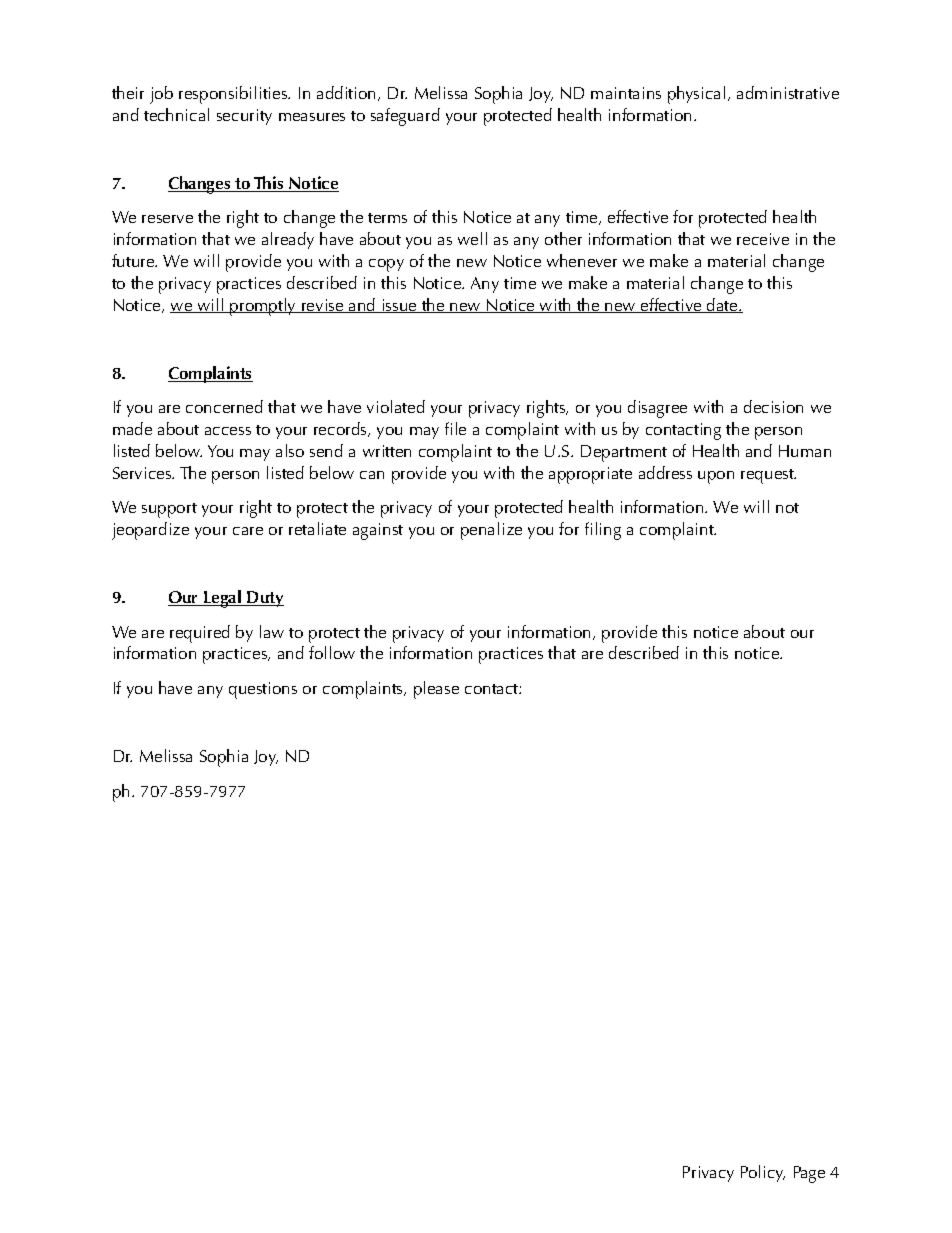 This image has width=952, height=1233. I want to click on required, so click(200, 634).
